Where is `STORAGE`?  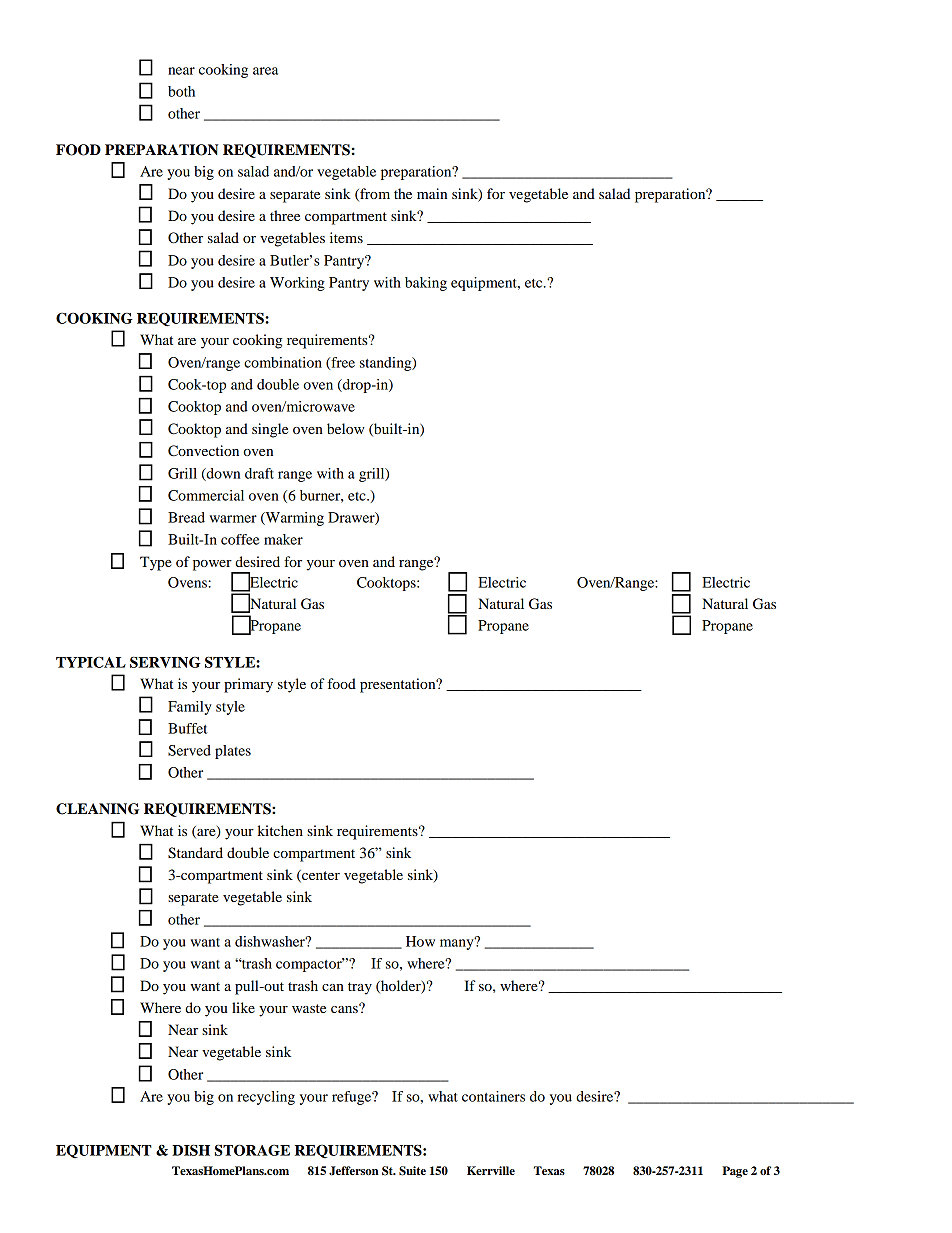
STORAGE is located at coordinates (252, 1150).
